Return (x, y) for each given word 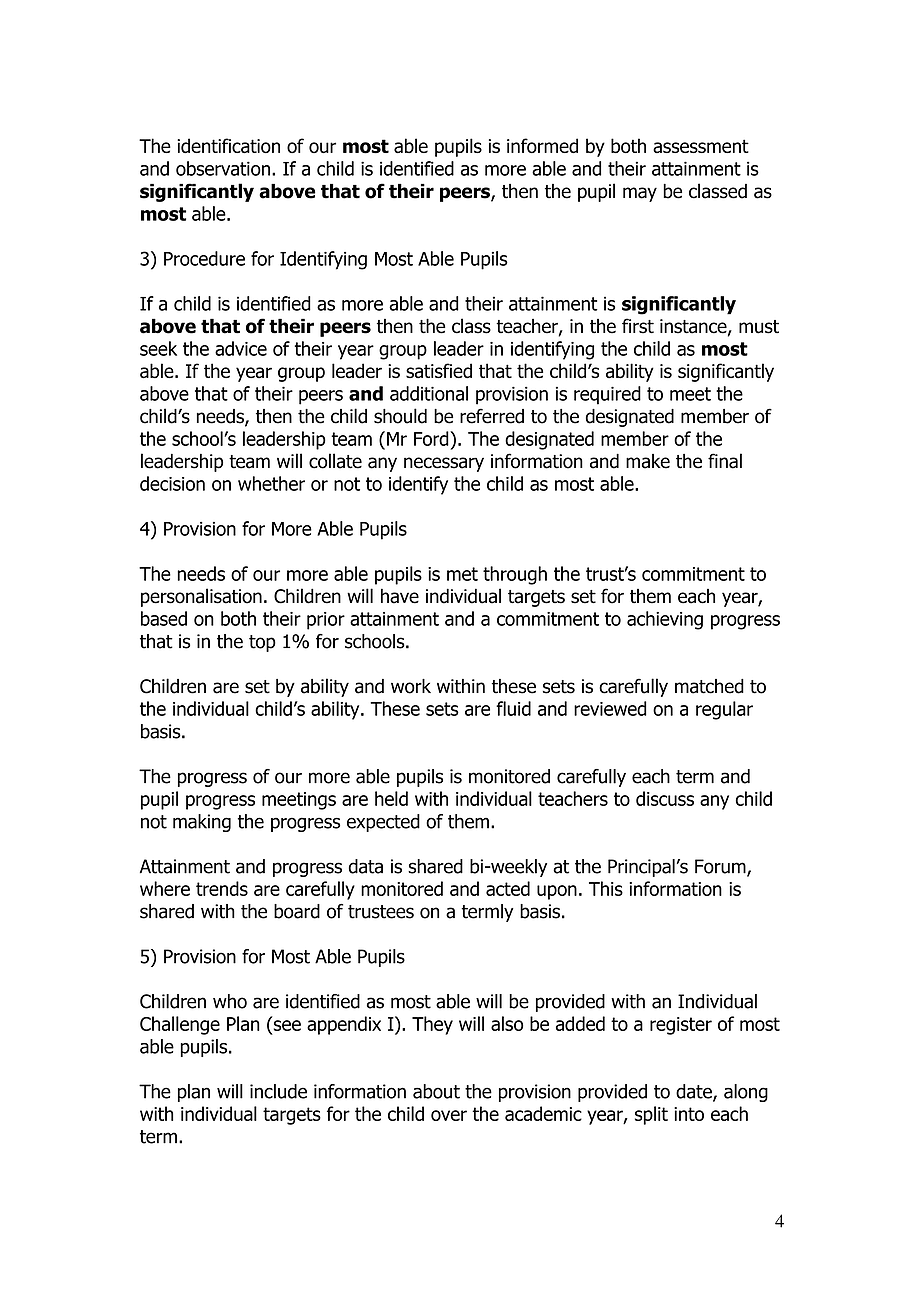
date (695, 1092)
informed (542, 146)
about (436, 1091)
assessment (701, 146)
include (278, 1091)
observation (223, 168)
